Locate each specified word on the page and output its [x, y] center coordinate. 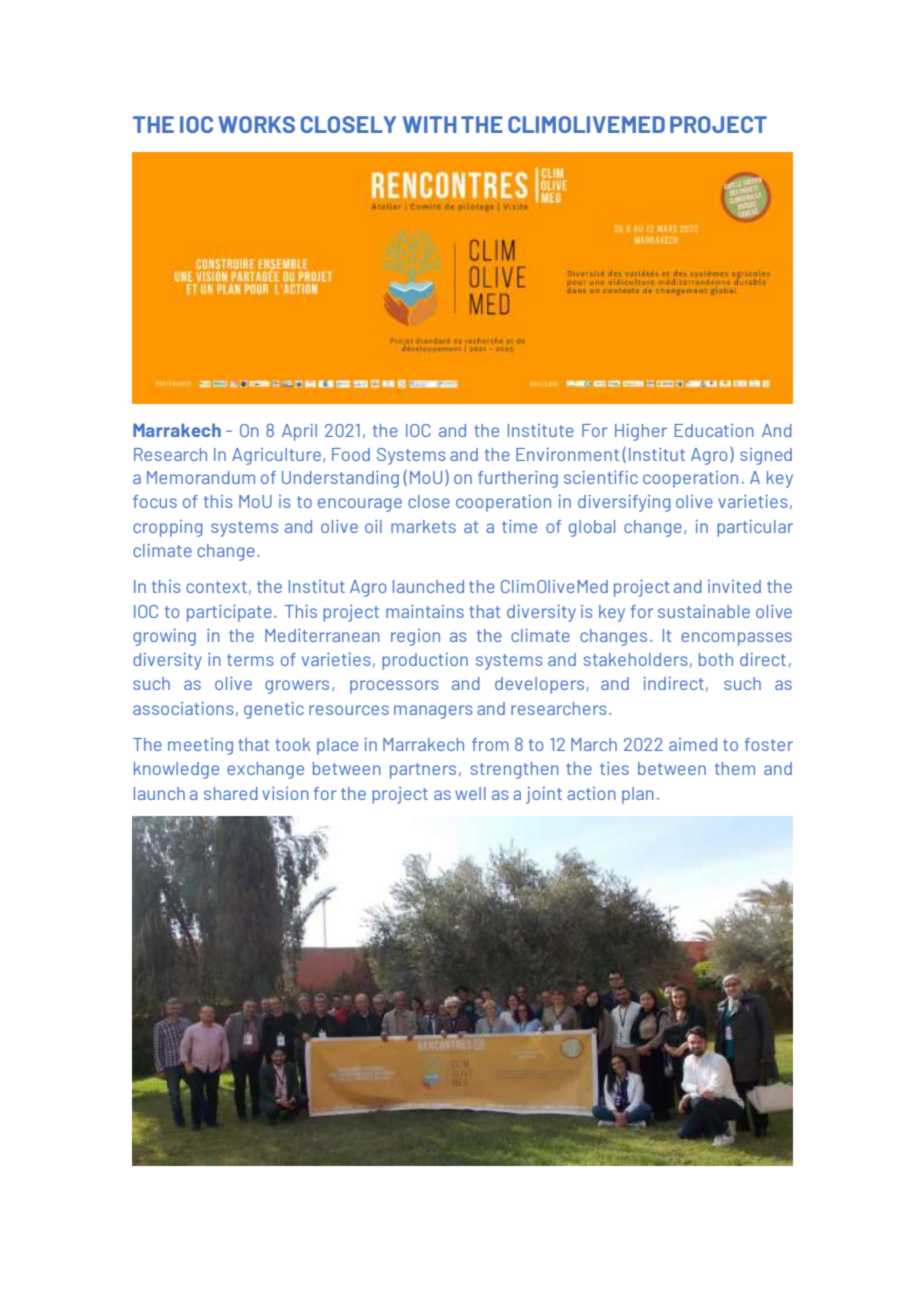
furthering [518, 479]
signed [766, 456]
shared [231, 793]
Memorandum [201, 477]
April [299, 432]
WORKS [256, 124]
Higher [641, 432]
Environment [567, 454]
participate [229, 613]
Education [714, 430]
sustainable [704, 611]
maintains [425, 611]
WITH [430, 124]
